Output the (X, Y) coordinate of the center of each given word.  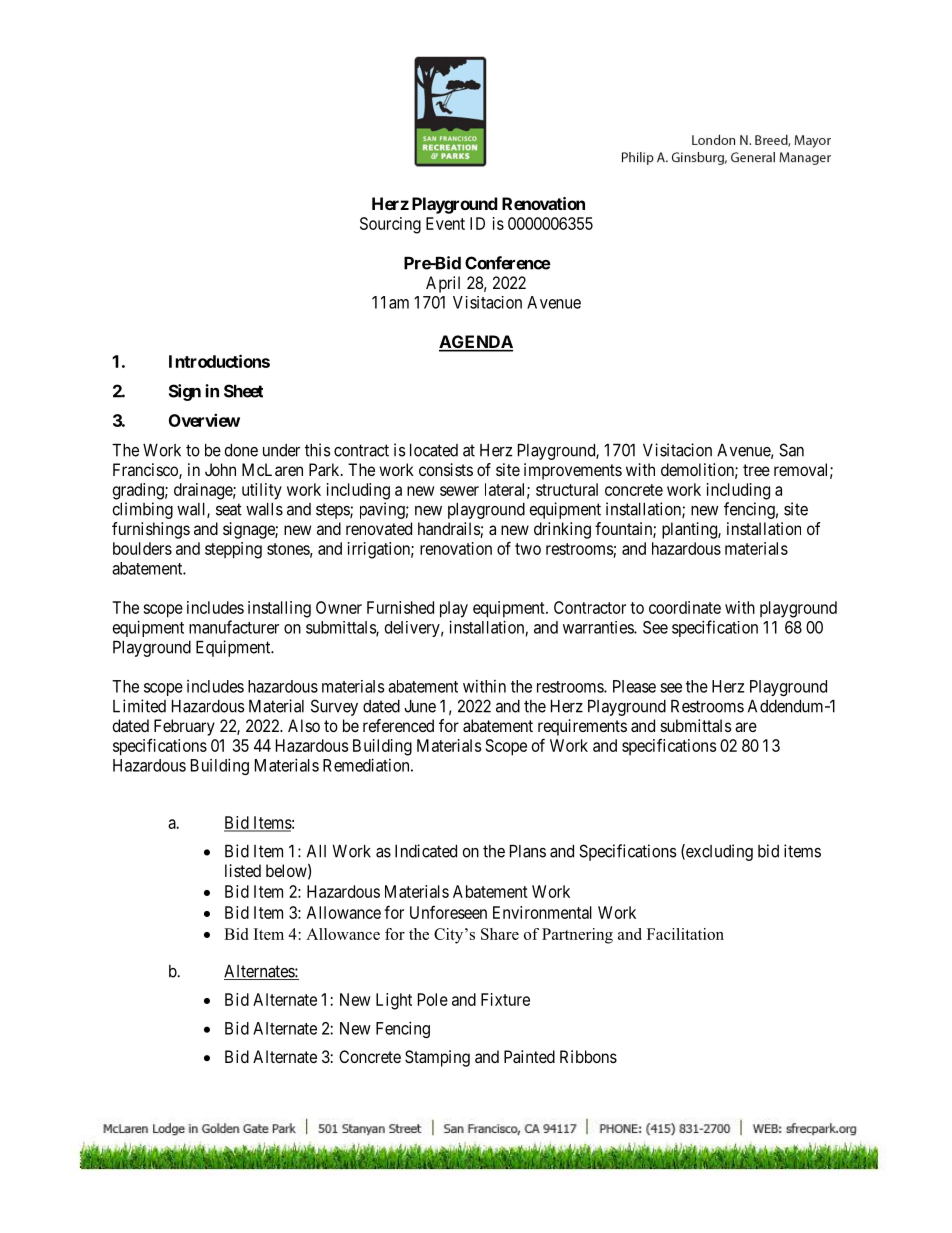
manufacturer (234, 627)
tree (756, 470)
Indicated (426, 851)
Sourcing (390, 225)
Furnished (400, 607)
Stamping (437, 1058)
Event (445, 223)
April (443, 284)
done (241, 450)
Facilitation (685, 934)
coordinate (685, 607)
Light (394, 1001)
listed (243, 870)
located (434, 450)
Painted (529, 1056)
